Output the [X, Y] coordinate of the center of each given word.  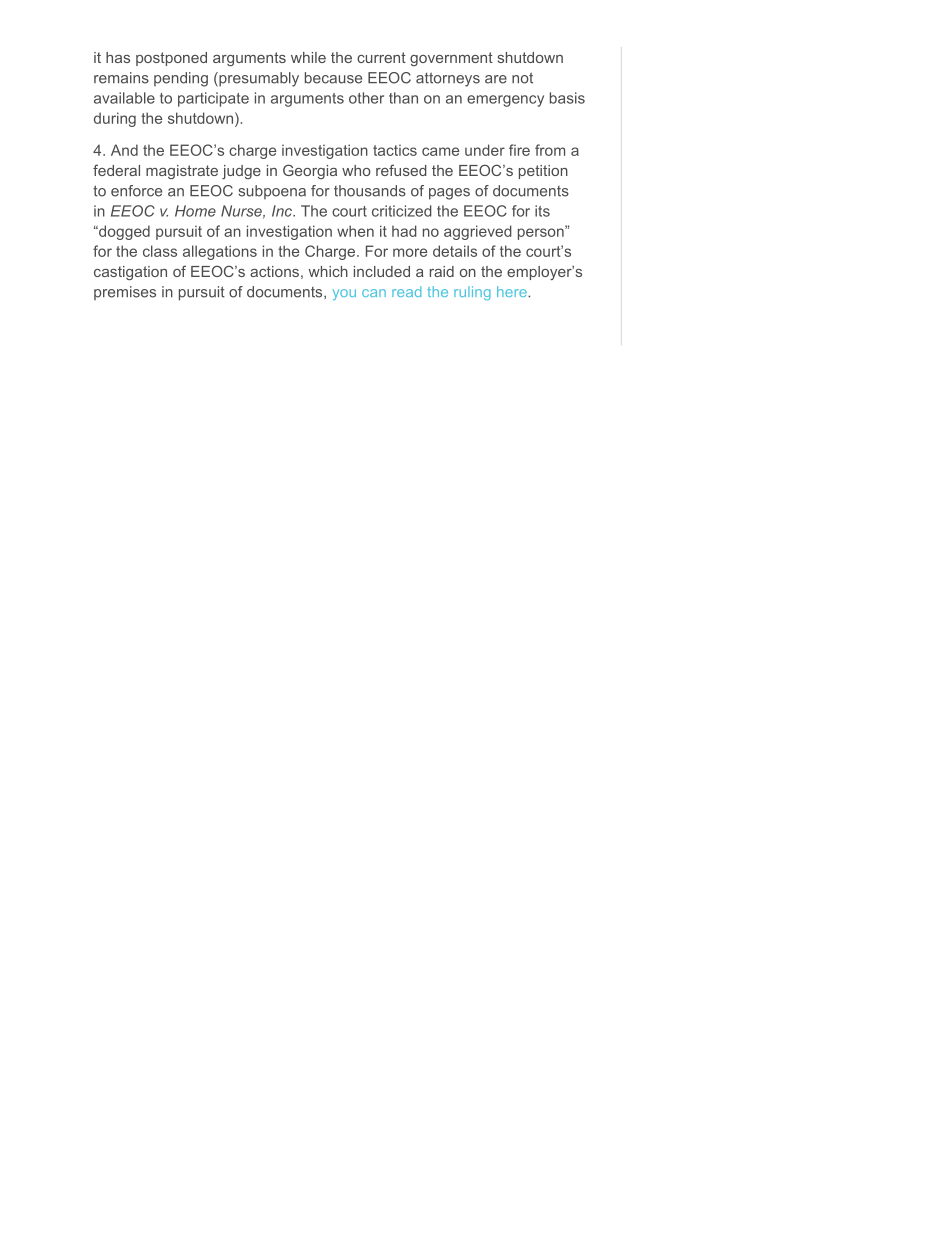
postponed [171, 59]
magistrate [182, 172]
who [356, 170]
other [366, 98]
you [344, 294]
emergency [505, 101]
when [355, 231]
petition [543, 172]
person [542, 233]
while [308, 57]
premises [125, 293]
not [522, 78]
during [115, 119]
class [160, 251]
